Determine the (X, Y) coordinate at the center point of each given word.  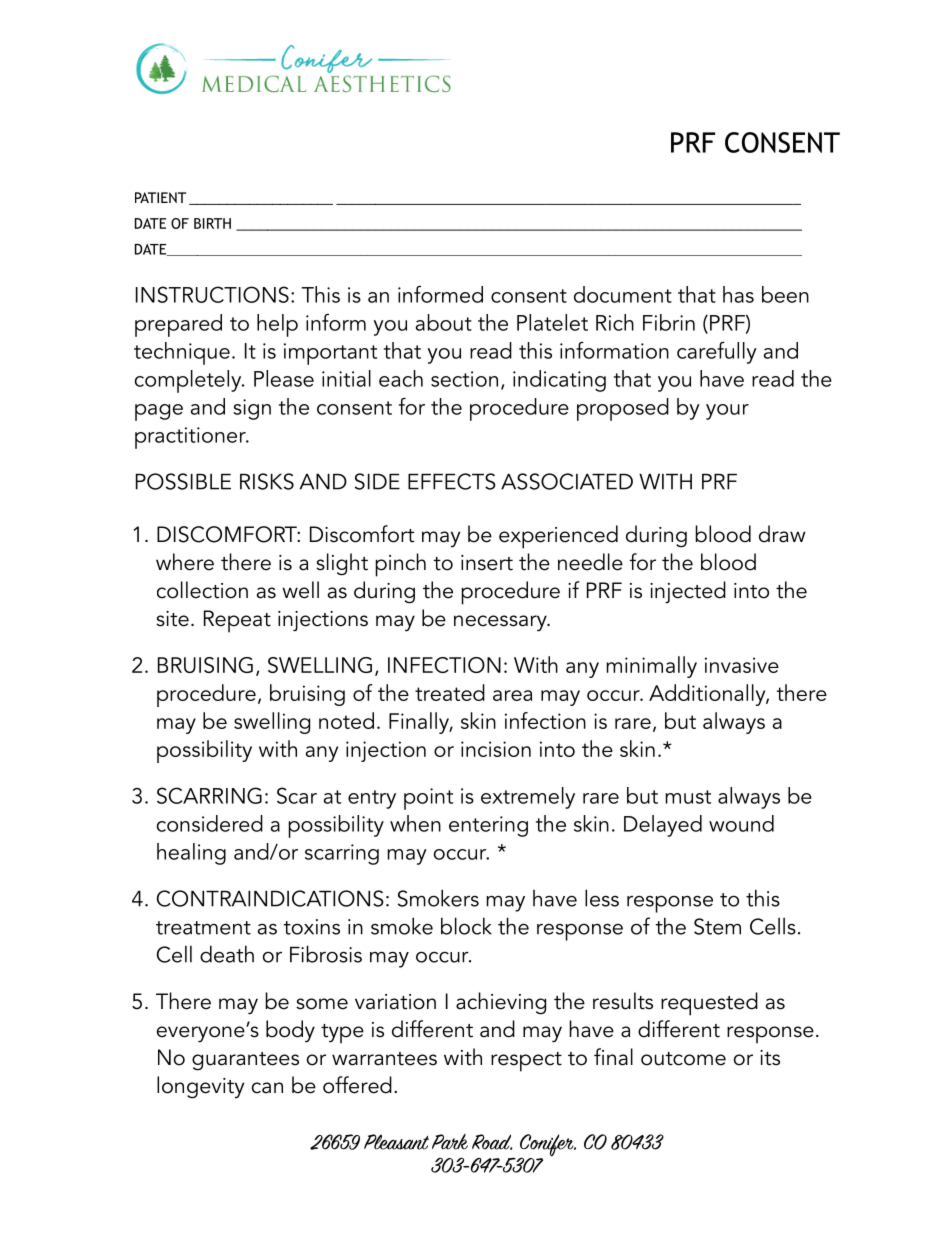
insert (487, 563)
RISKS (267, 481)
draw (782, 534)
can (267, 1088)
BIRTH (212, 223)
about (444, 322)
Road (492, 1142)
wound (741, 823)
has (738, 294)
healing (191, 854)
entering (488, 826)
